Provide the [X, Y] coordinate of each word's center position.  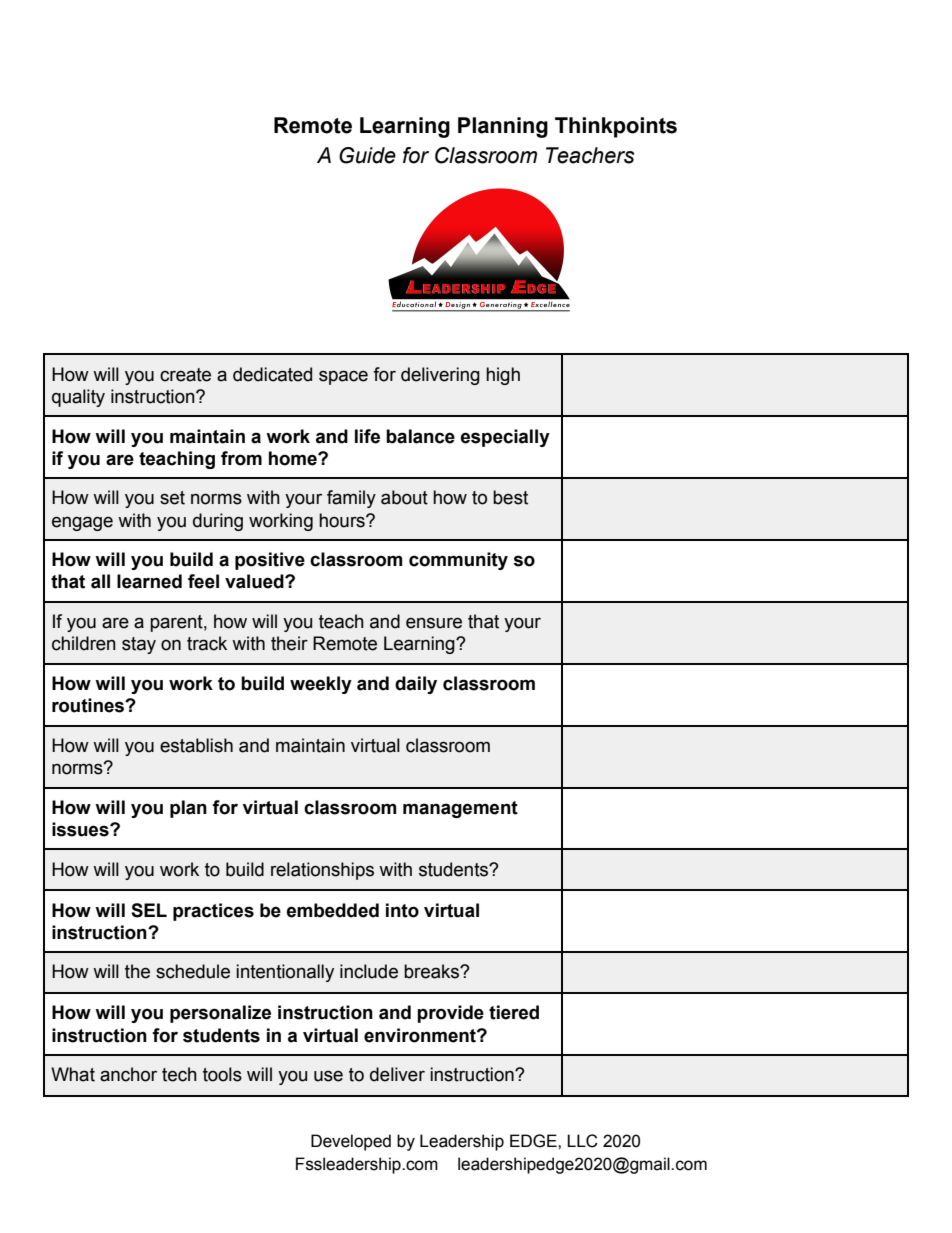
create [185, 375]
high [503, 376]
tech [179, 1074]
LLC [582, 1141]
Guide [367, 155]
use [328, 1076]
